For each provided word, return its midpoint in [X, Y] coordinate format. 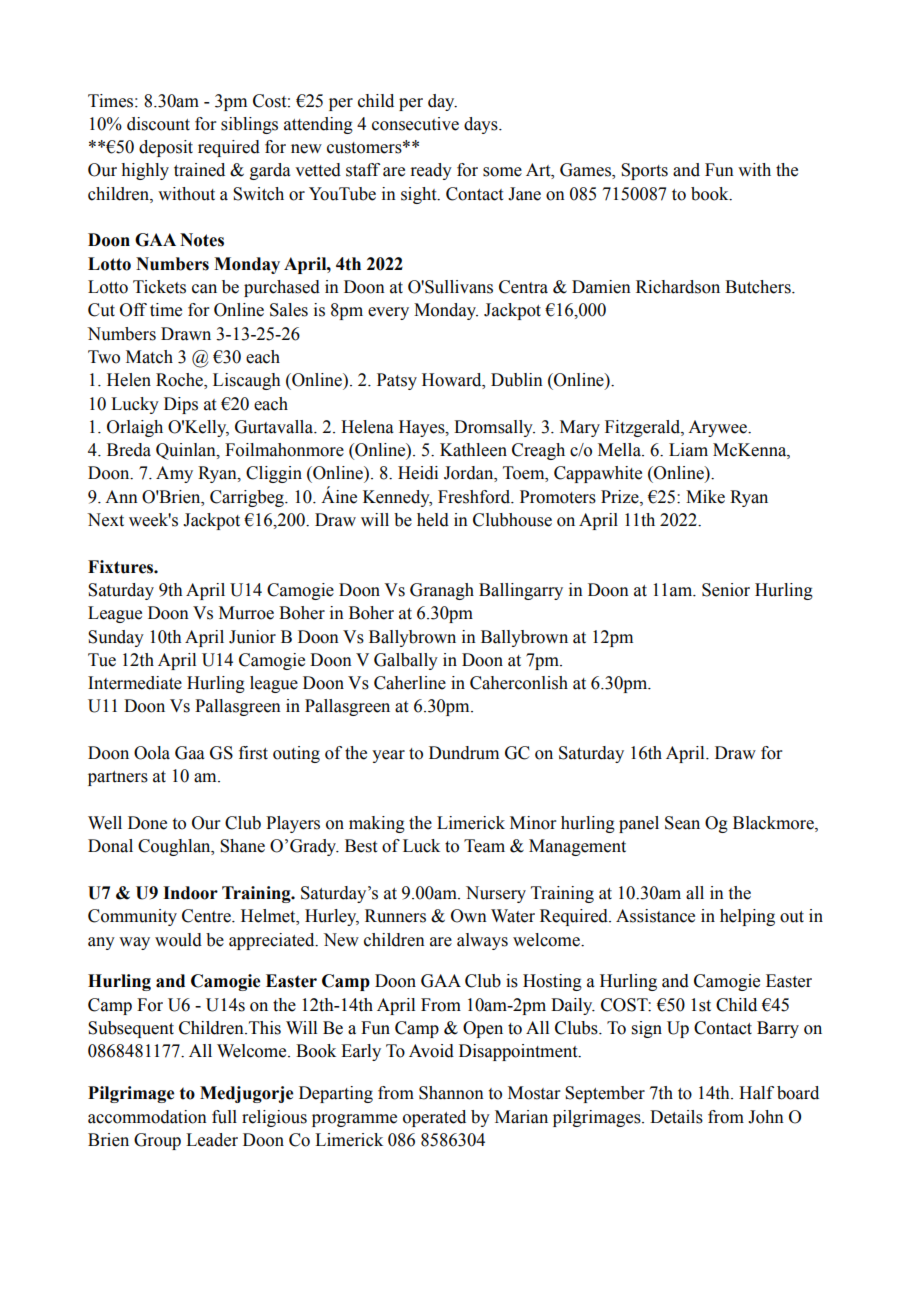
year [388, 756]
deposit [166, 148]
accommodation [147, 1117]
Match [149, 357]
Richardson [678, 287]
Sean [682, 823]
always [482, 941]
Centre [207, 916]
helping [747, 917]
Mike [705, 497]
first [253, 753]
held [433, 520]
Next [105, 520]
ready [431, 171]
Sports [644, 171]
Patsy [397, 381]
